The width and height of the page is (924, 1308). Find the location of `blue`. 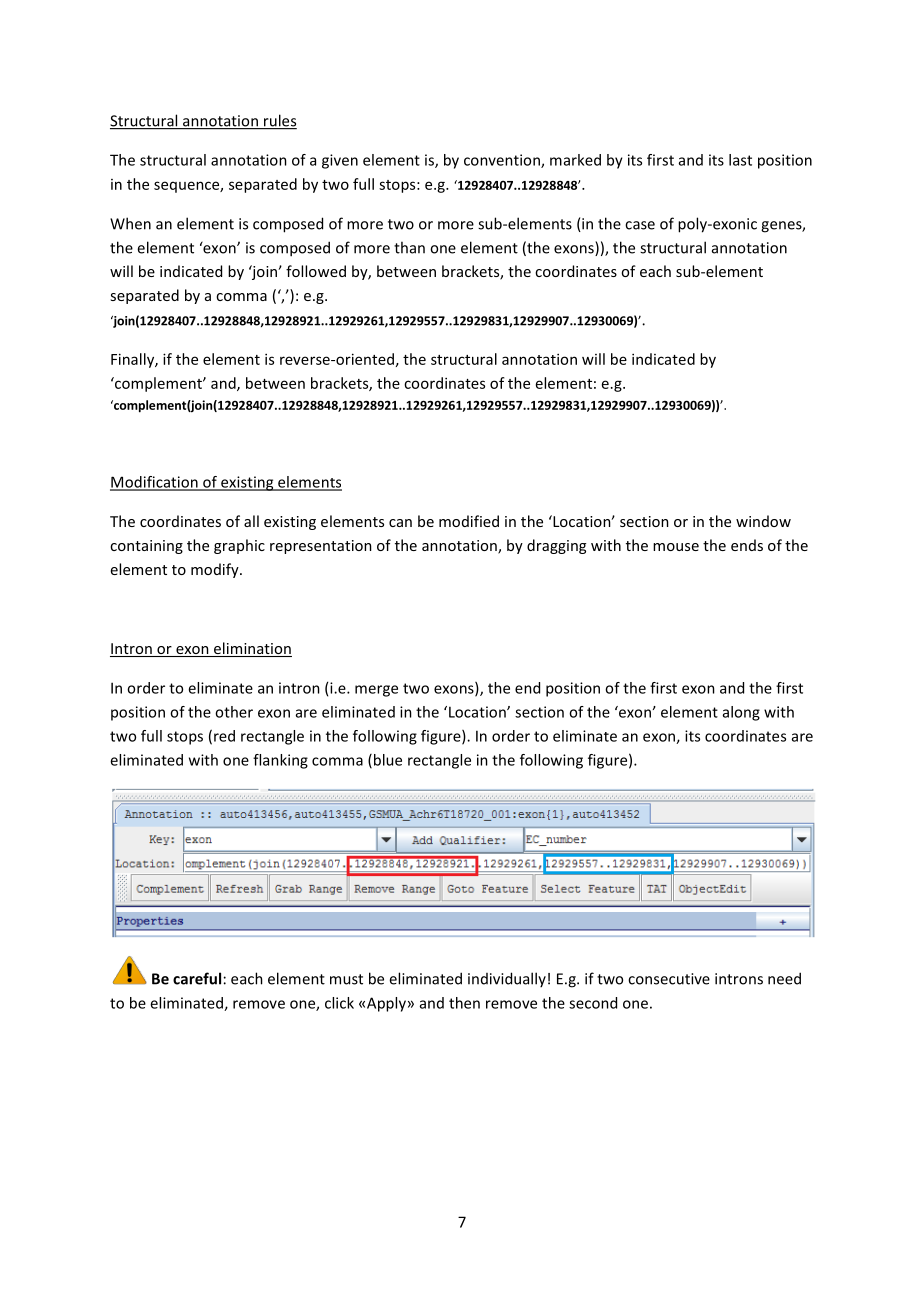

blue is located at coordinates (388, 760).
